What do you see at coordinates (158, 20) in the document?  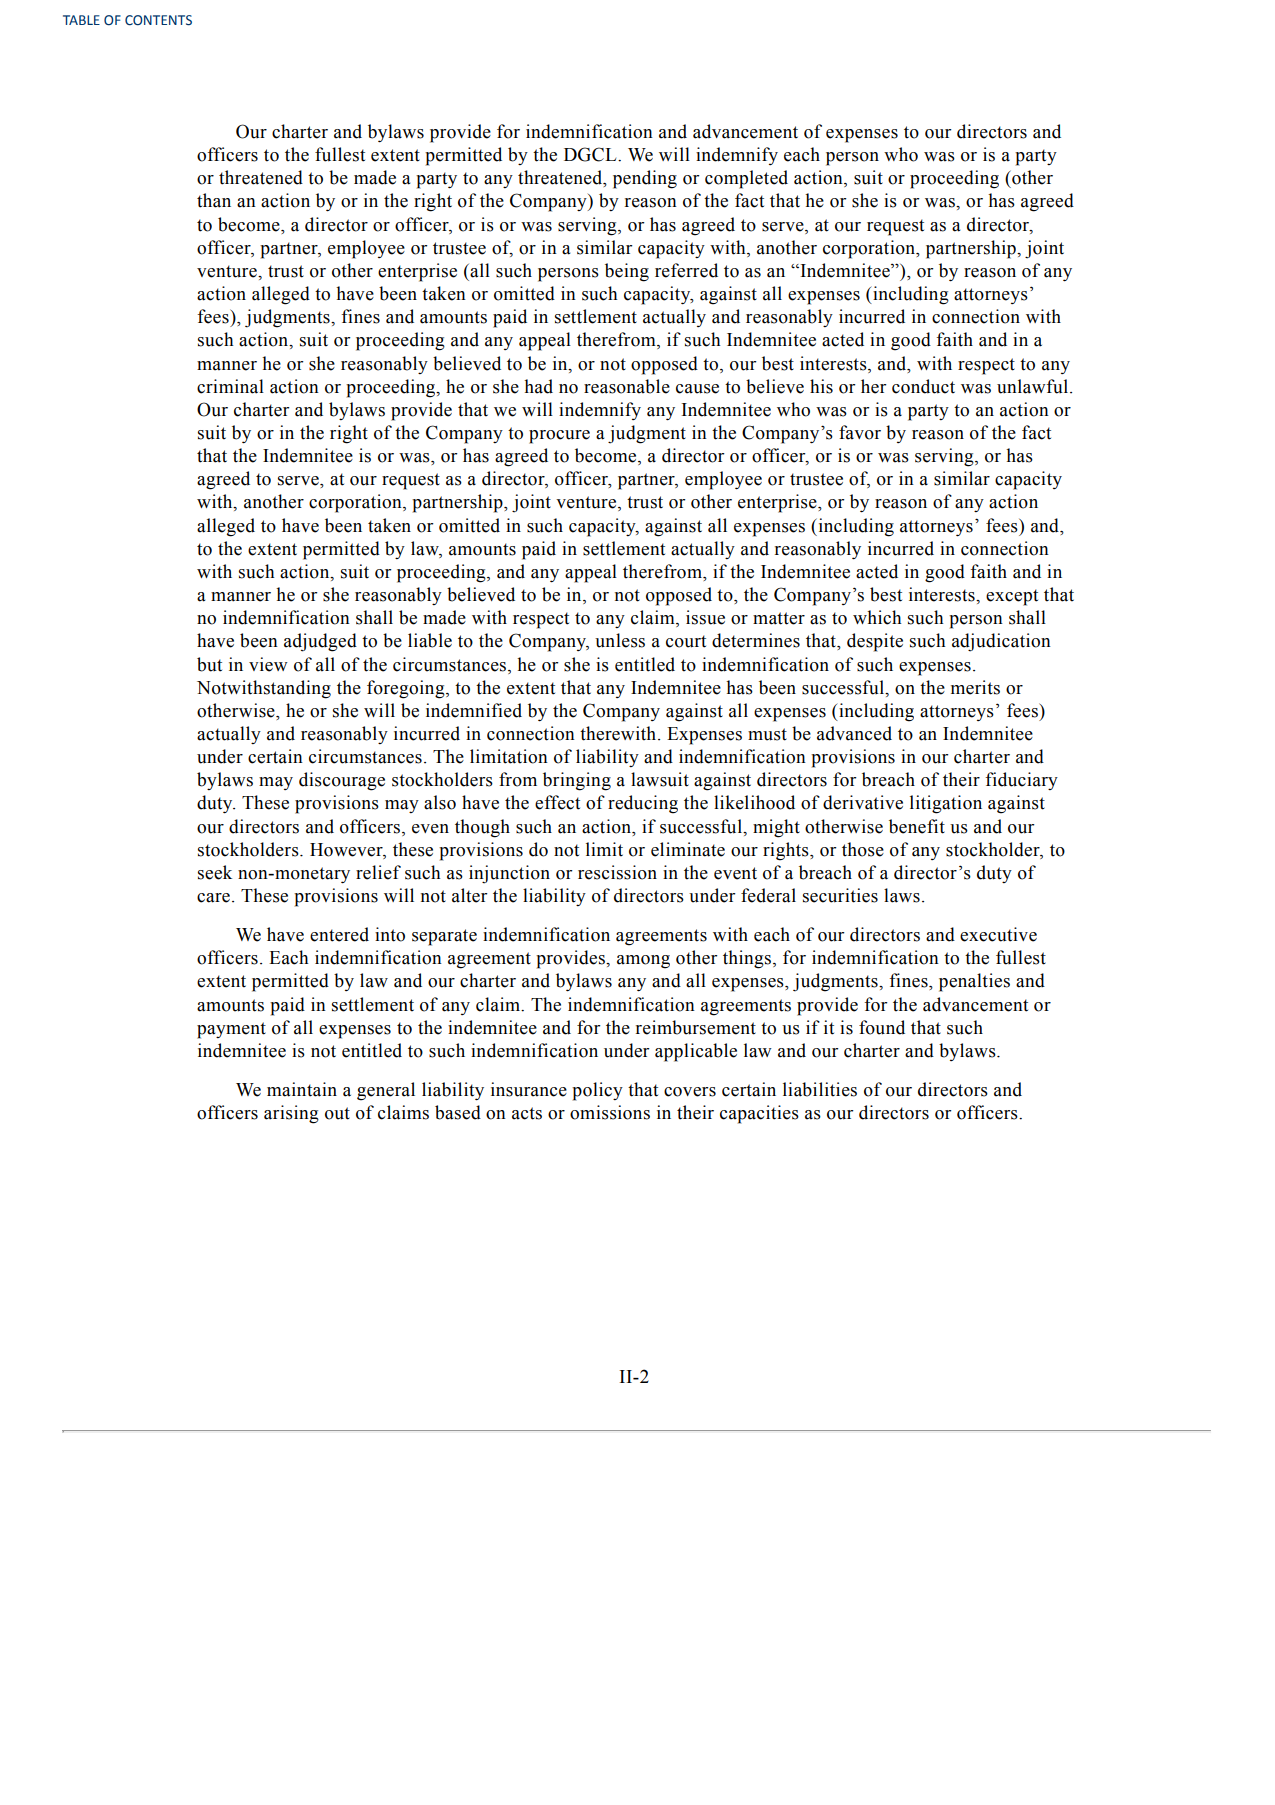 I see `CONTENTS` at bounding box center [158, 20].
